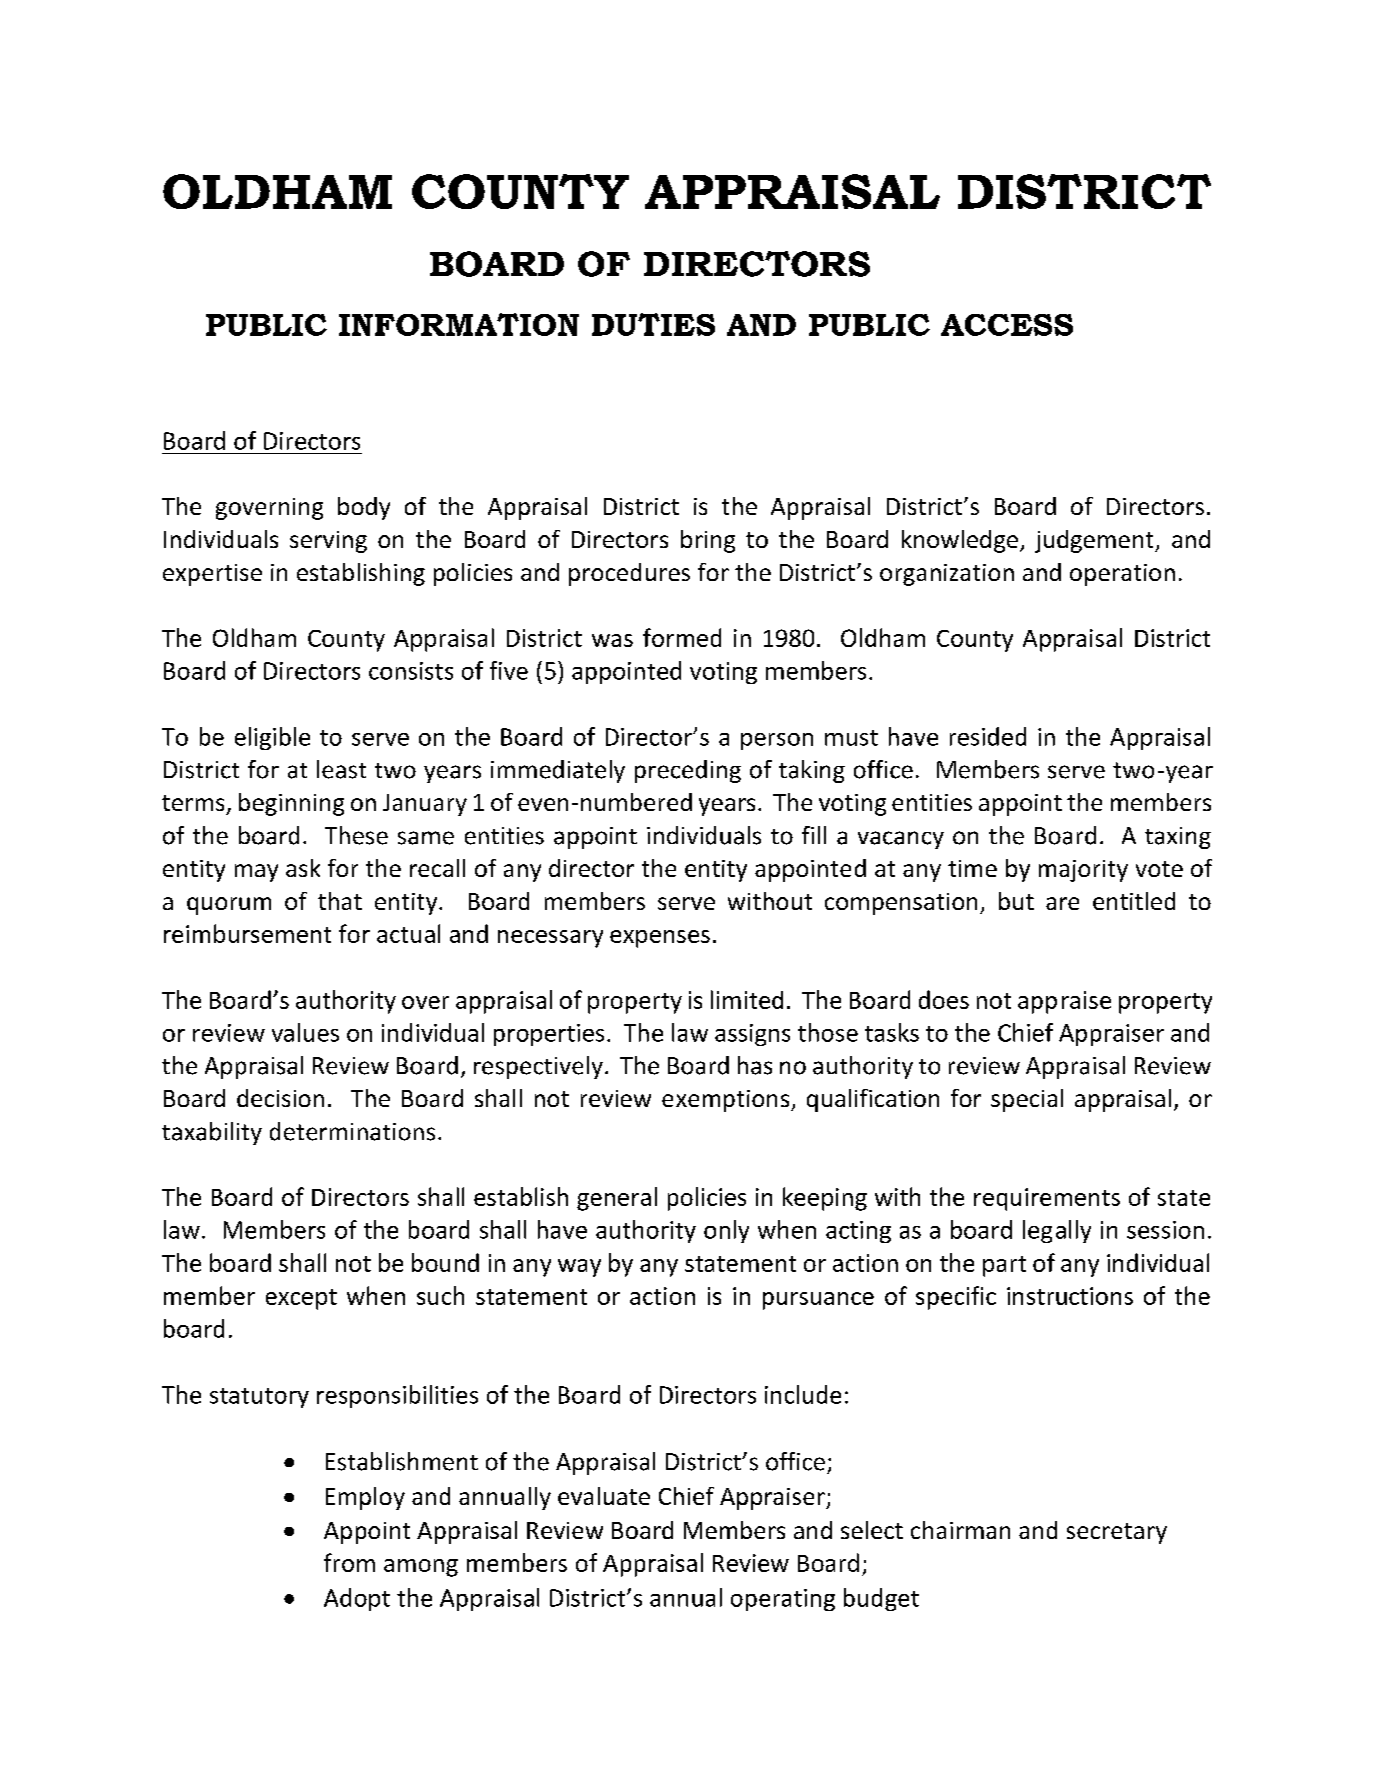 The width and height of the screenshot is (1374, 1778). Describe the element at coordinates (688, 771) in the screenshot. I see `preceding` at that location.
